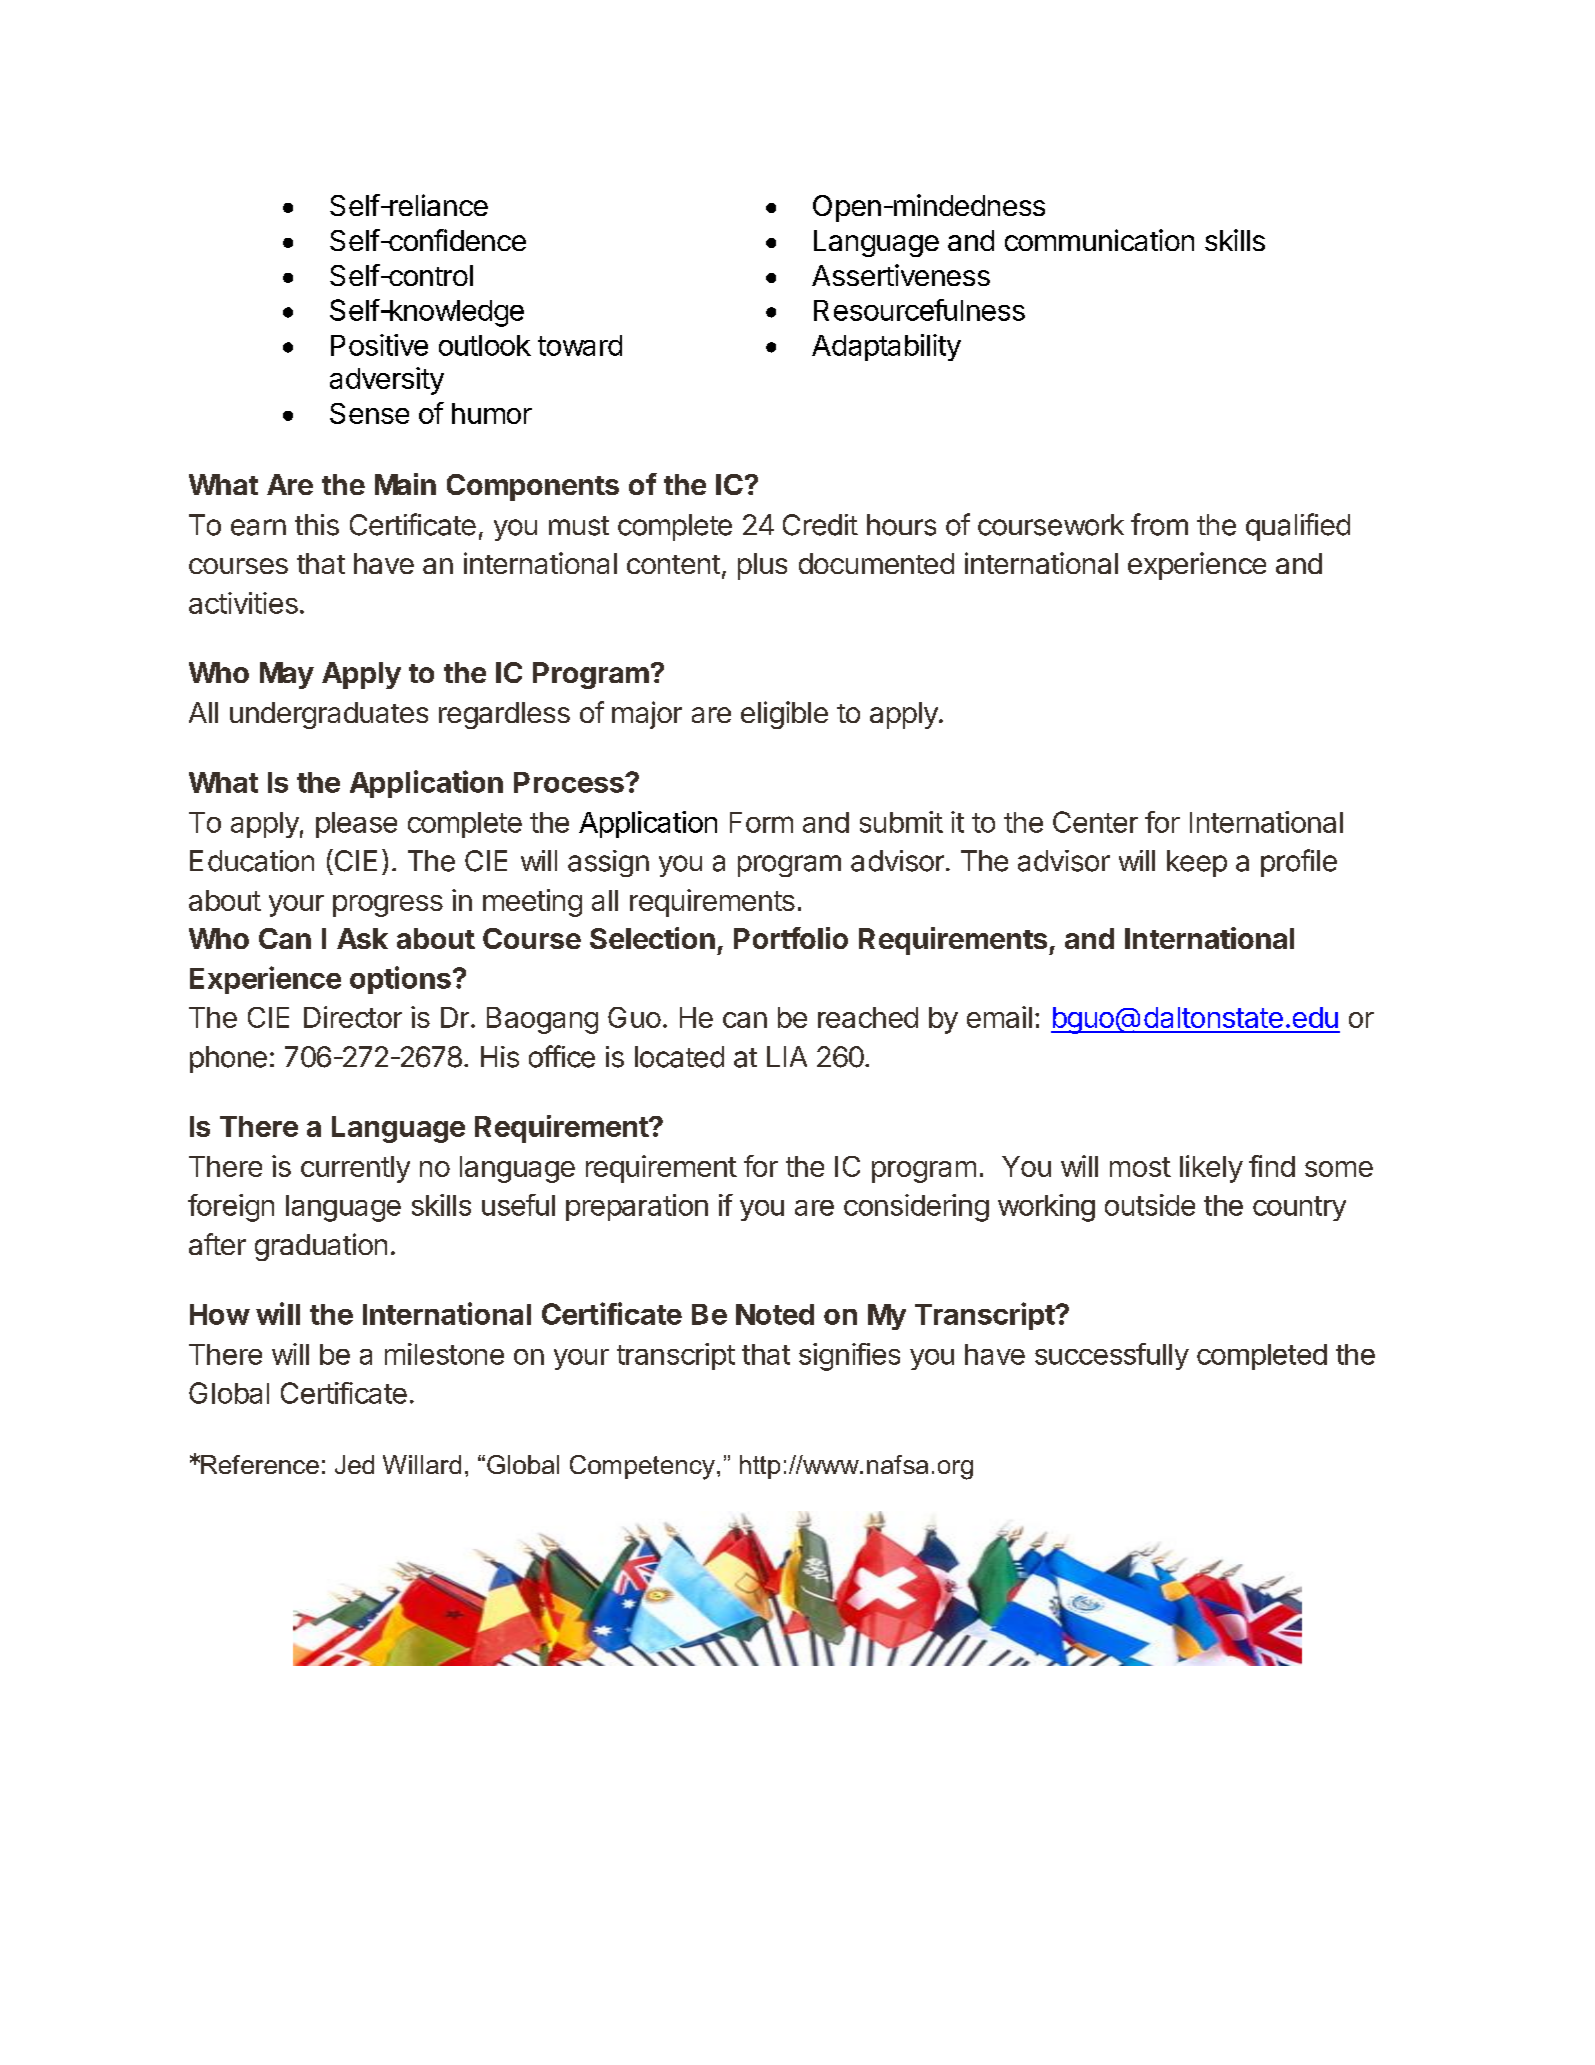 The width and height of the screenshot is (1595, 2065). I want to click on from, so click(1159, 524).
